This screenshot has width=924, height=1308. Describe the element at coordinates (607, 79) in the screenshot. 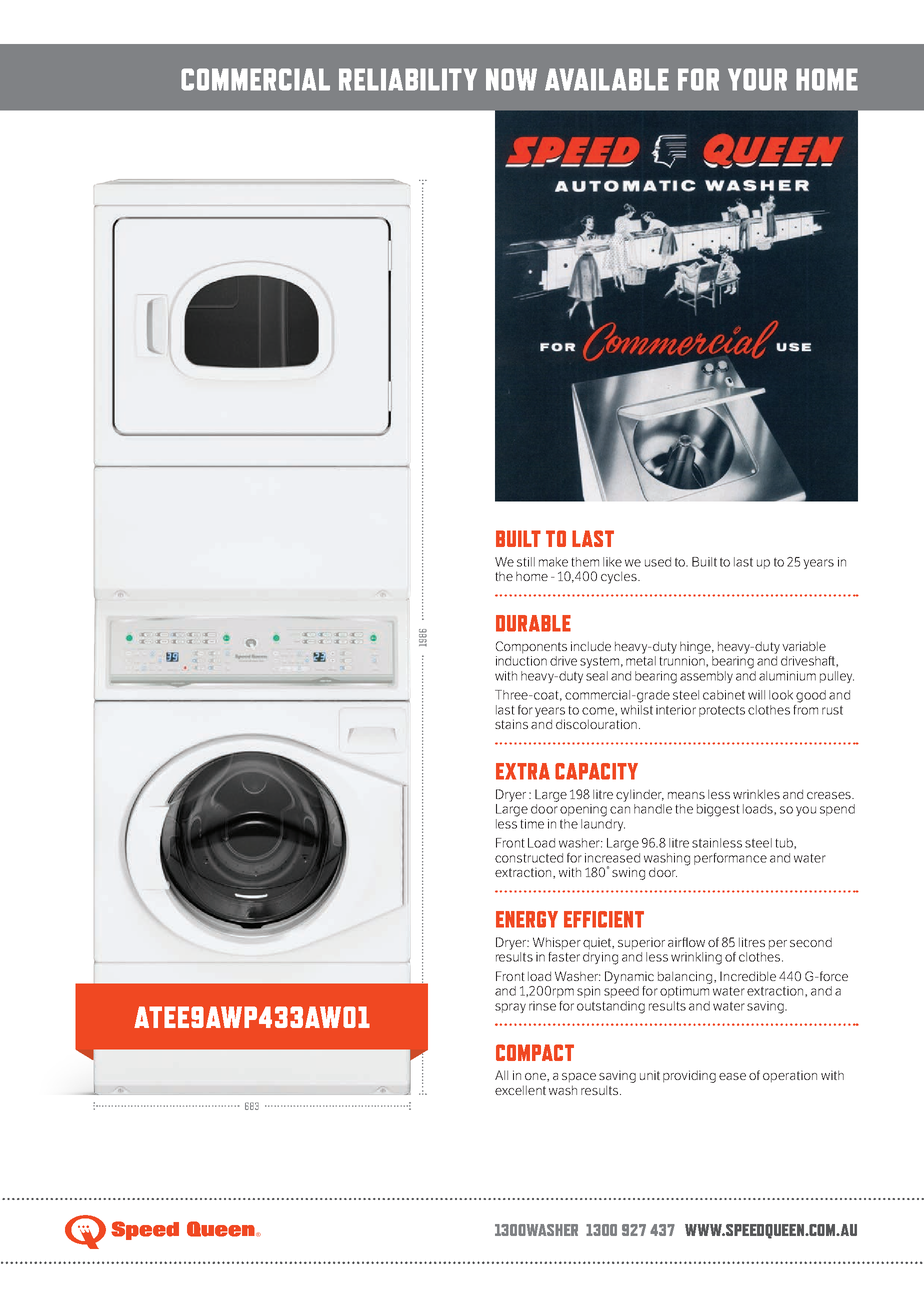

I see `AVAILABLE` at that location.
